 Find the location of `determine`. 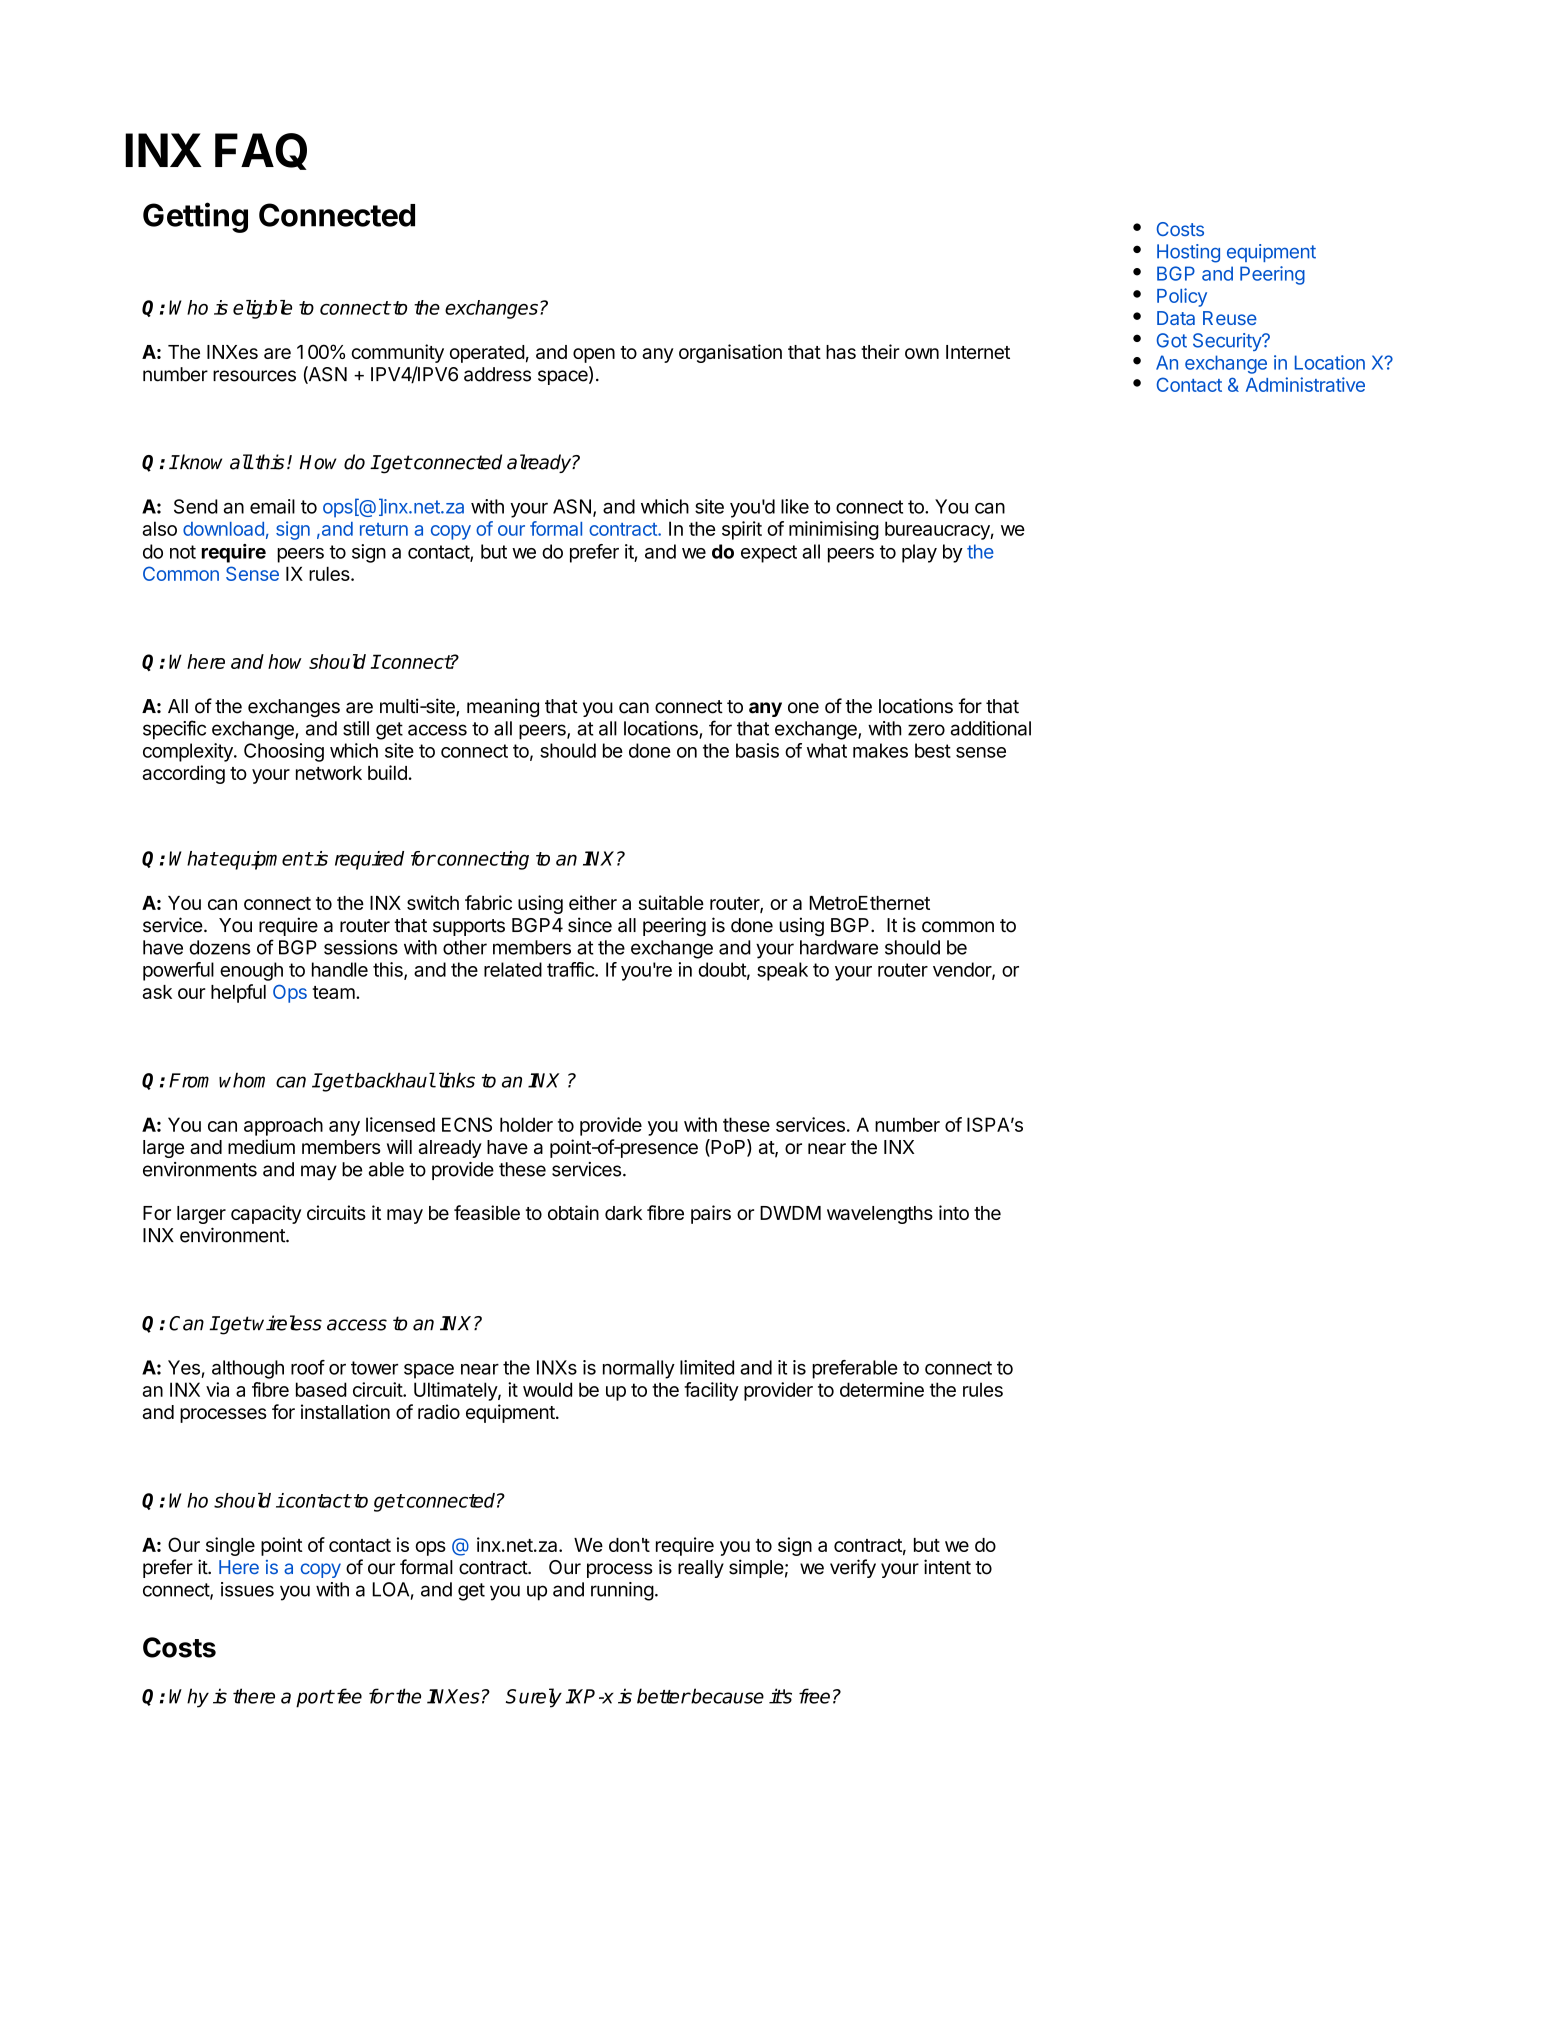

determine is located at coordinates (882, 1389).
